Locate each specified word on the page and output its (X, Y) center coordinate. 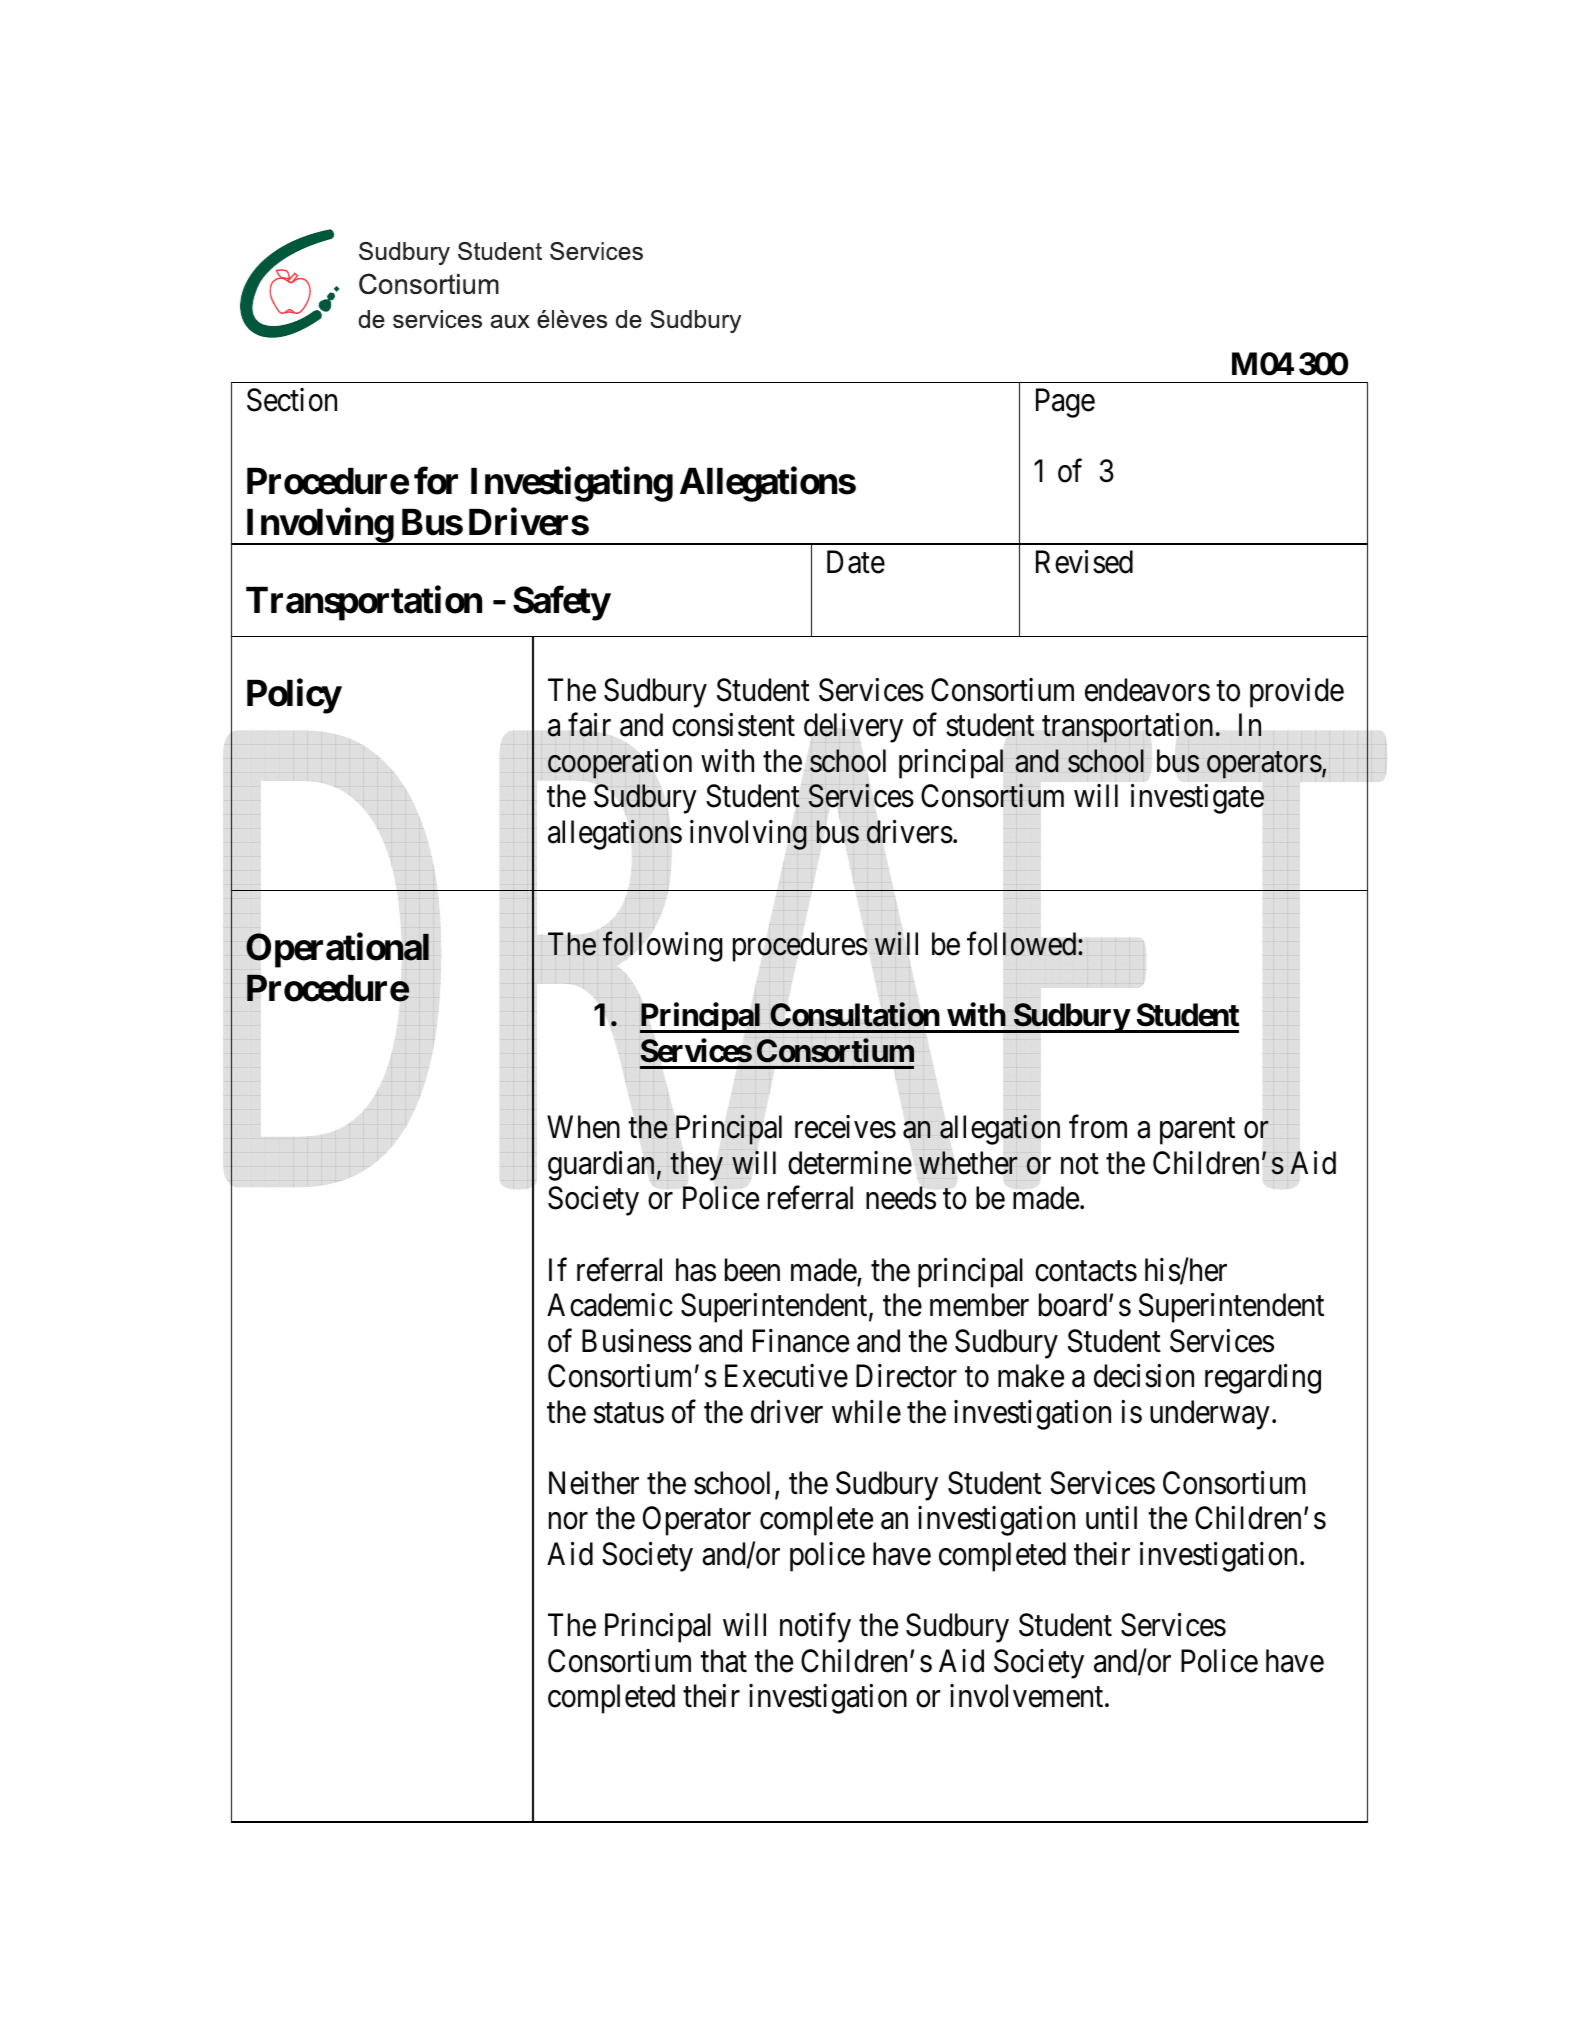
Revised (1084, 562)
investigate (1197, 799)
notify (815, 1628)
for (436, 481)
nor (568, 1521)
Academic (610, 1305)
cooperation (620, 764)
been (752, 1270)
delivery (853, 729)
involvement (1028, 1696)
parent (1197, 1131)
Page (1065, 403)
